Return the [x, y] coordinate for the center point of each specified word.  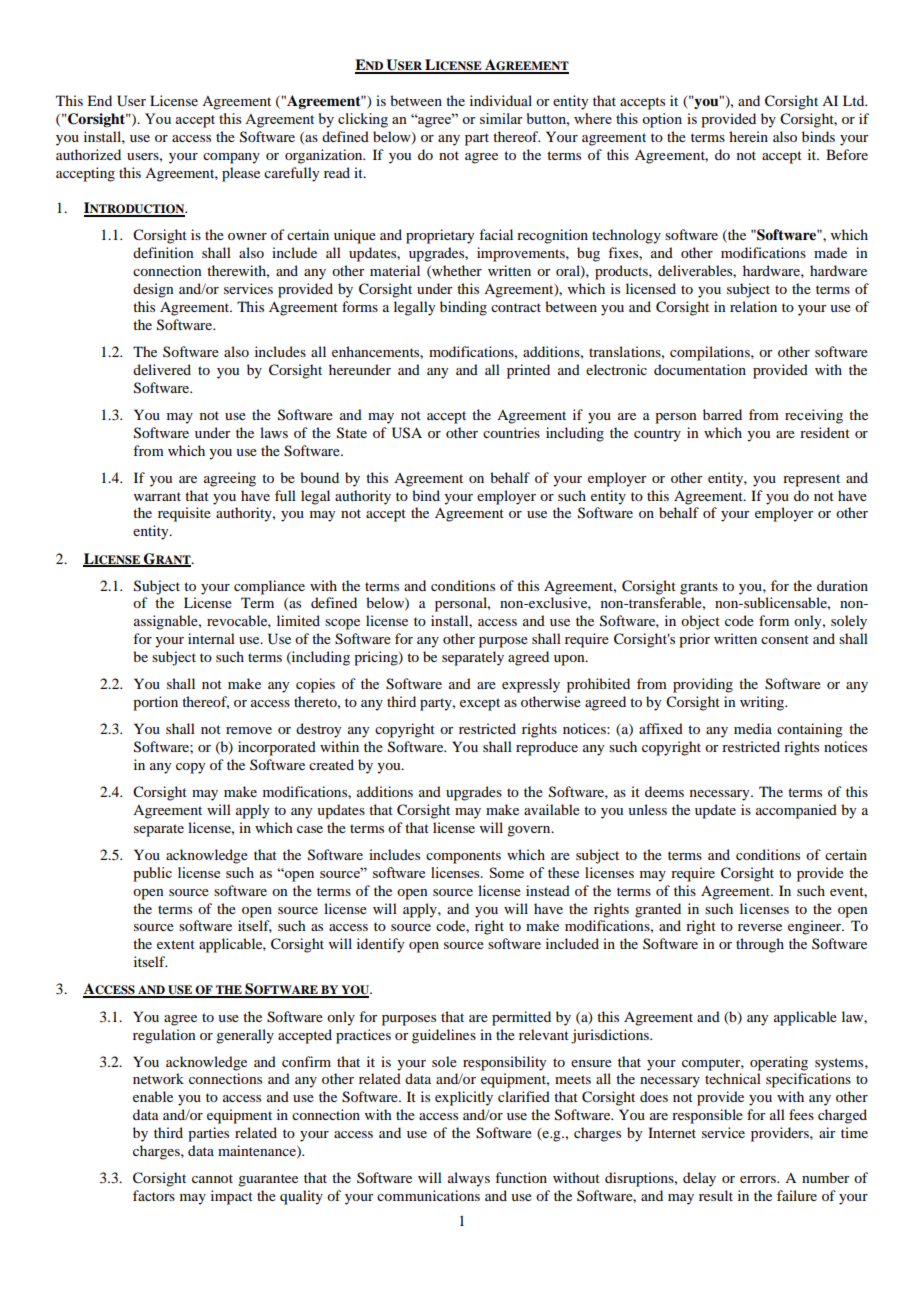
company [231, 158]
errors [759, 1179]
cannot [212, 1178]
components [463, 857]
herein [748, 136]
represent [811, 480]
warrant [157, 496]
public [152, 874]
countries [511, 432]
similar [501, 118]
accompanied [796, 811]
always [469, 1179]
